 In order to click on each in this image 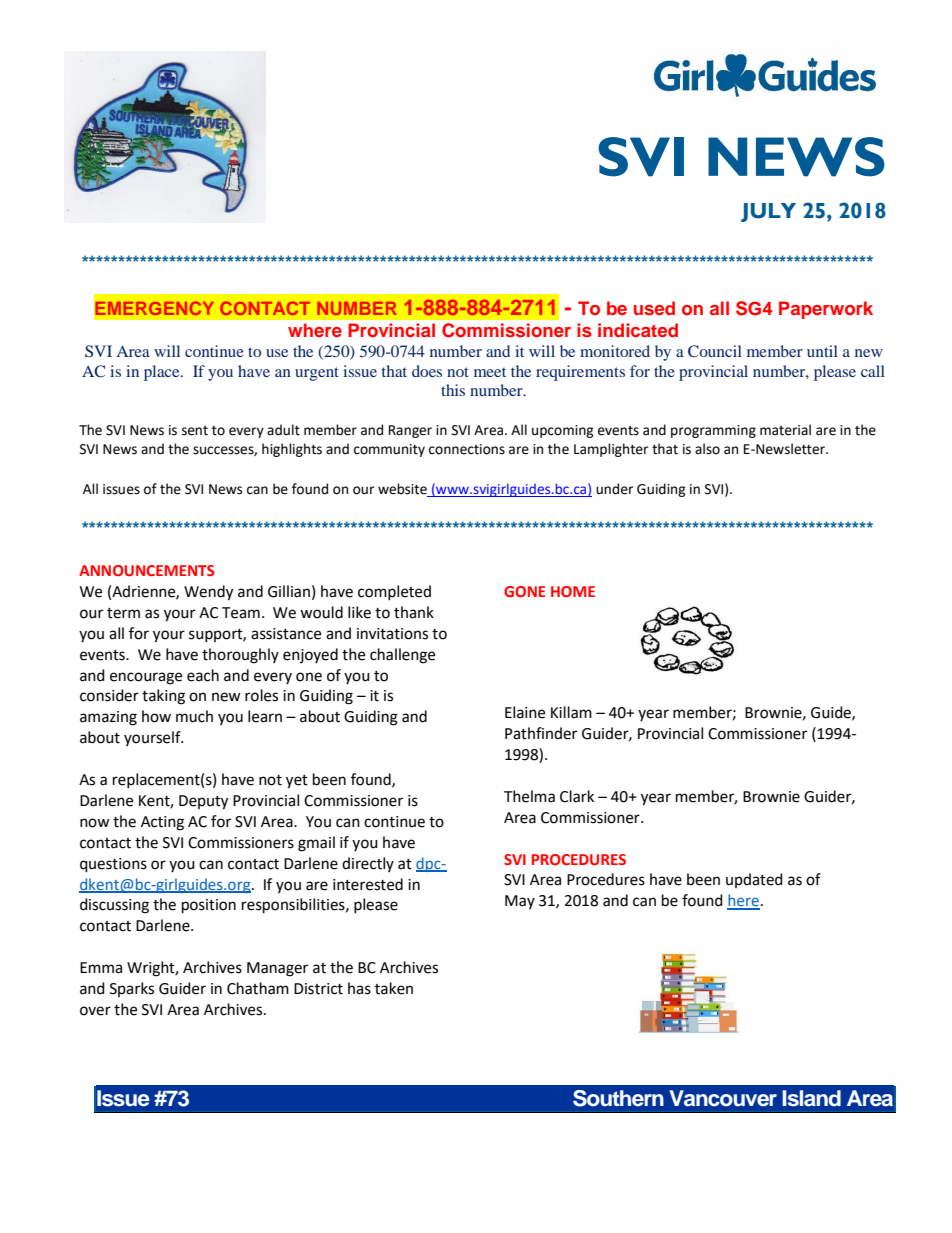, I will do `click(203, 675)`.
